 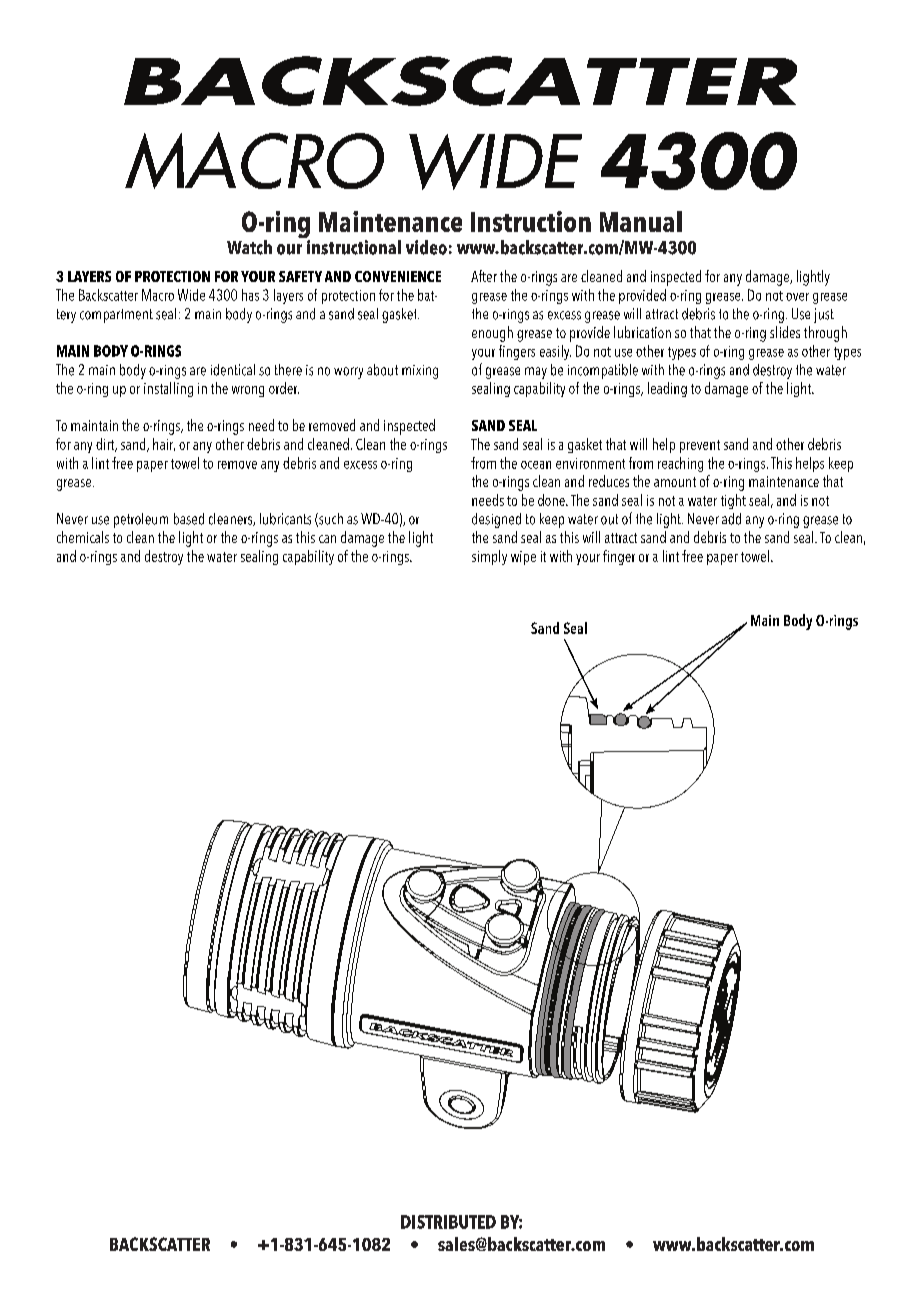 I want to click on Watch, so click(x=249, y=247).
